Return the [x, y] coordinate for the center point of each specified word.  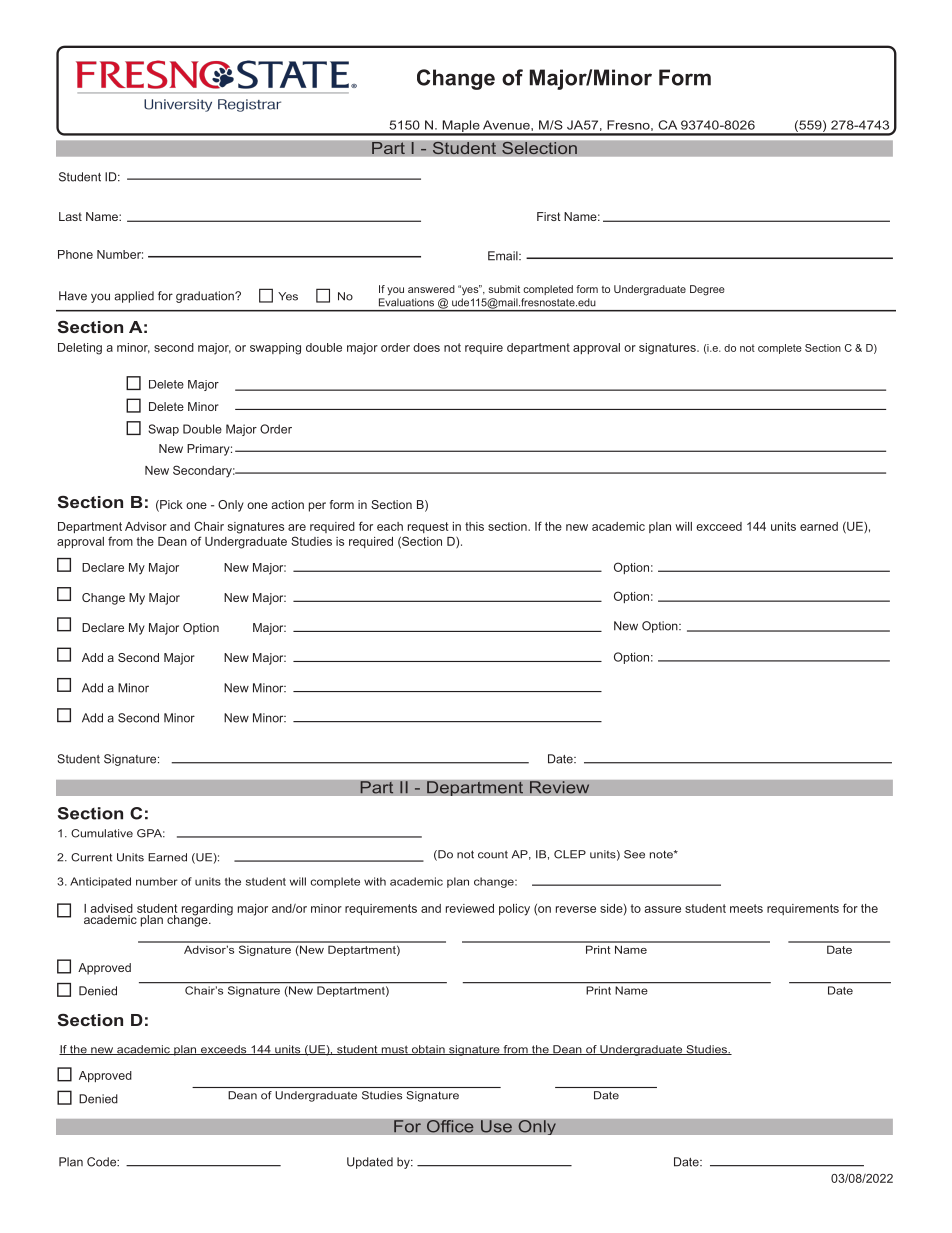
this [474, 526]
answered [431, 289]
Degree [707, 290]
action [287, 504]
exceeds [223, 1050]
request [428, 527]
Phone [75, 254]
